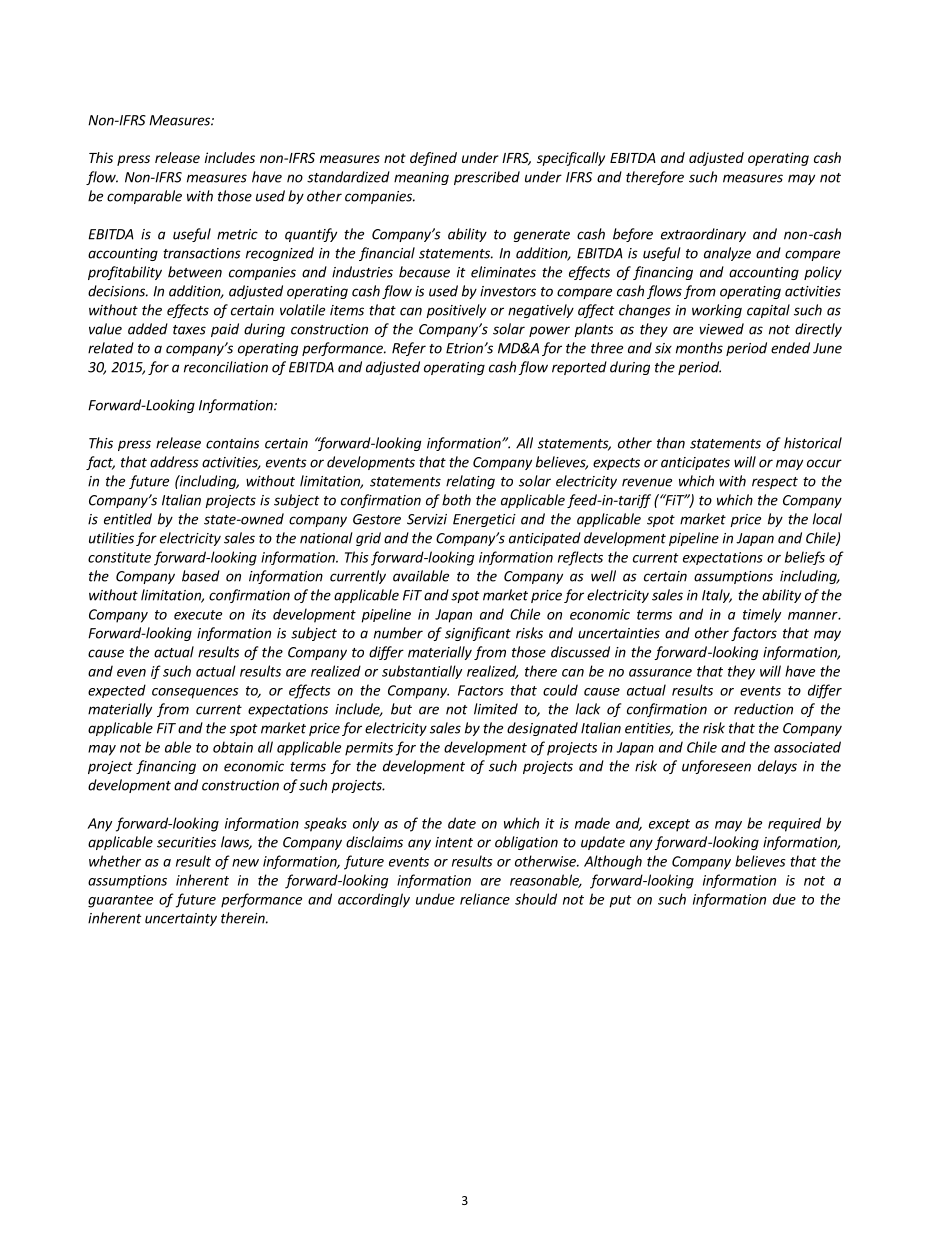 The image size is (952, 1233). What do you see at coordinates (232, 443) in the image?
I see `contains` at bounding box center [232, 443].
